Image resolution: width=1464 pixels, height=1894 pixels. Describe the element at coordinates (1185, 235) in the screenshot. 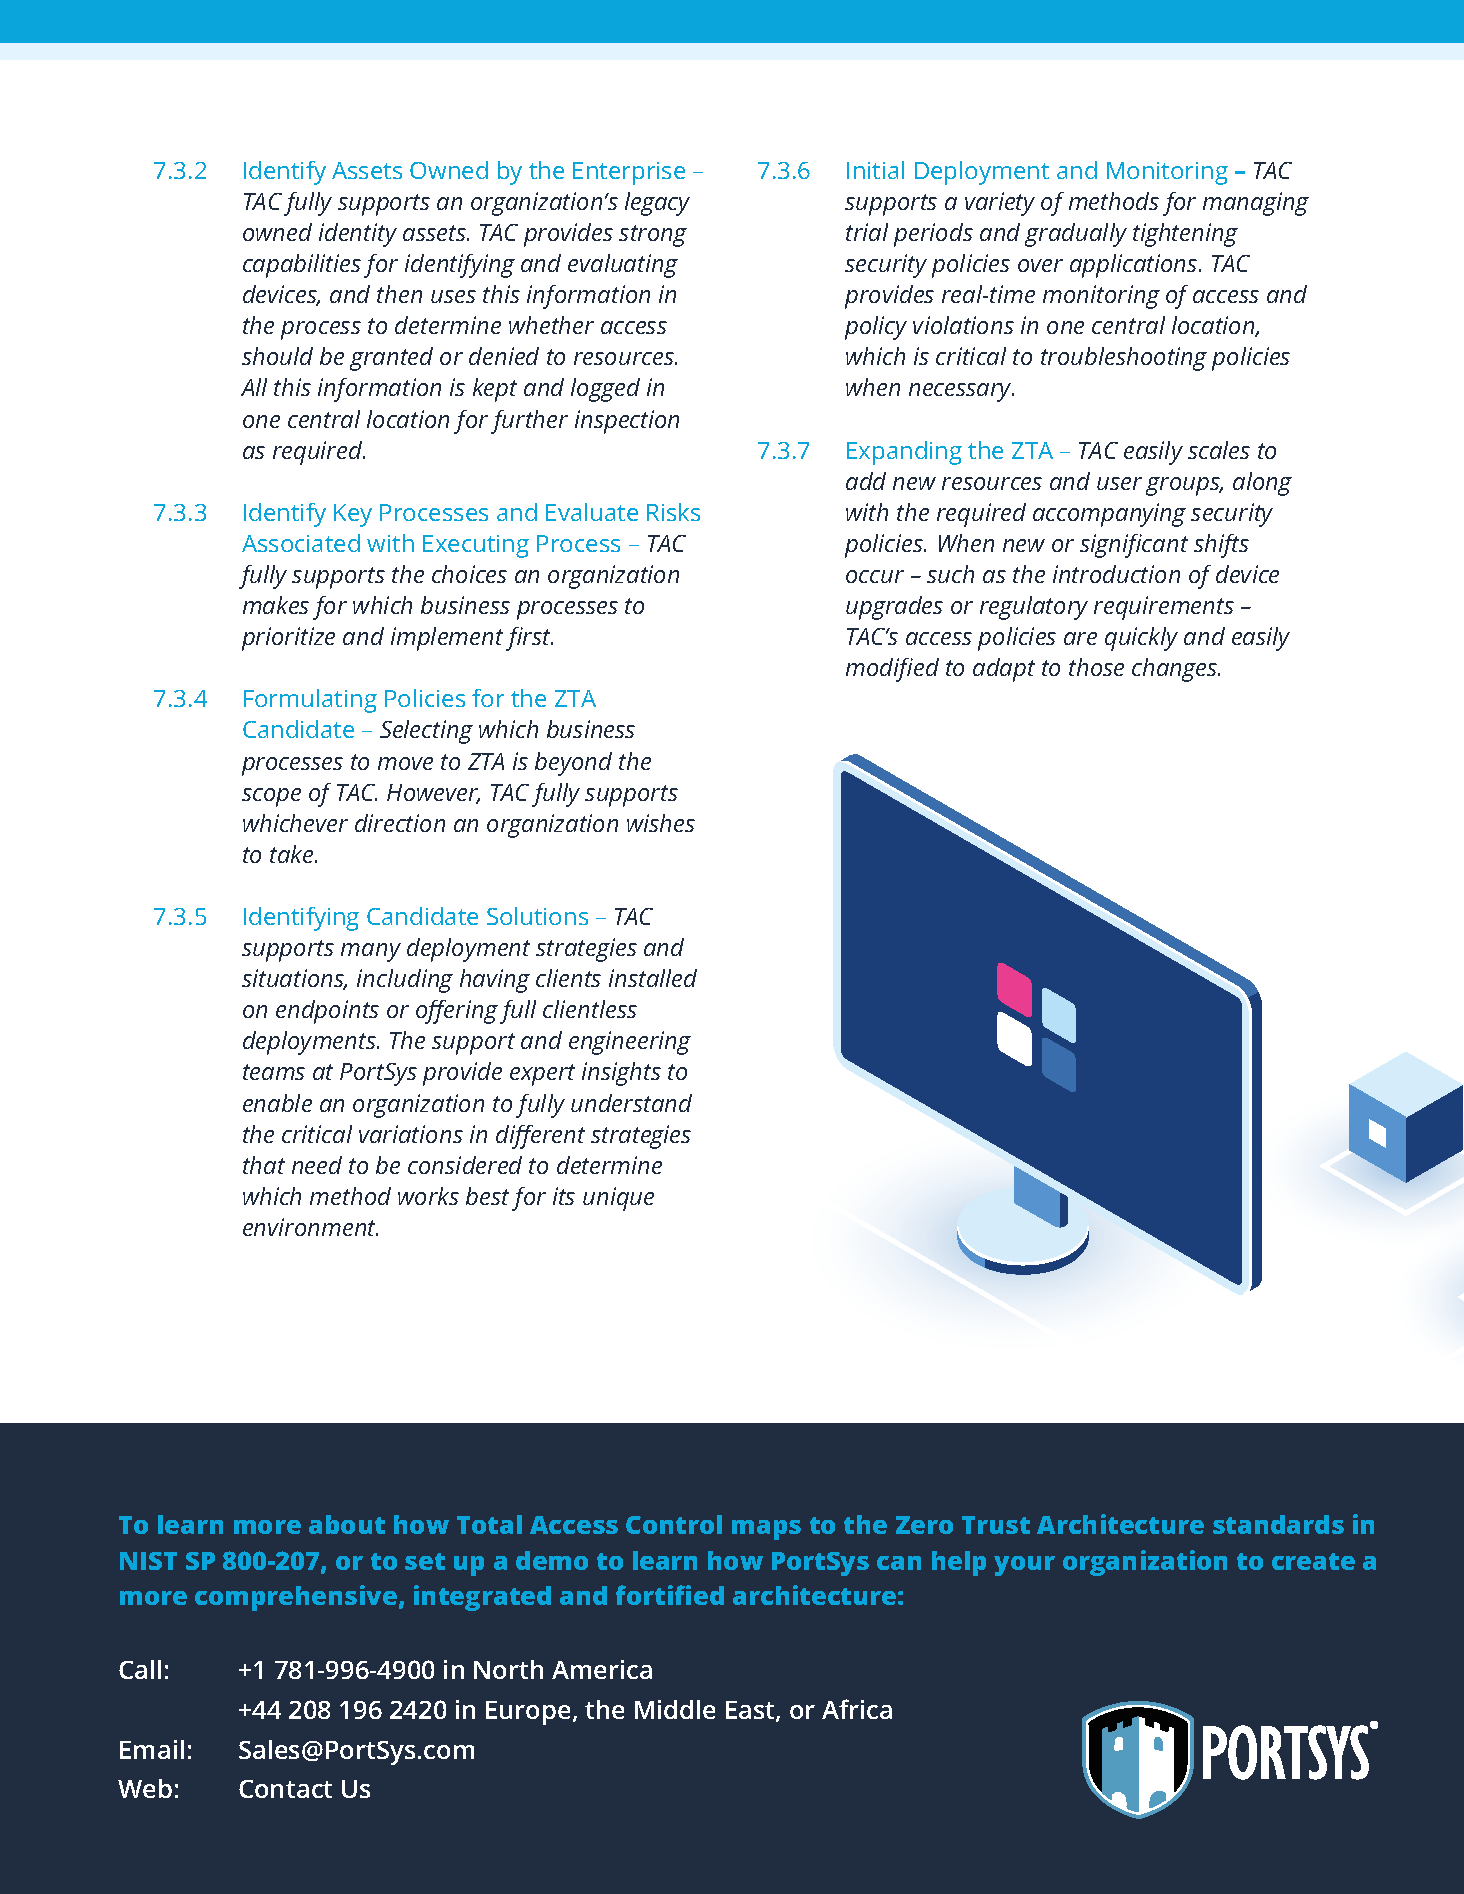

I see `tightening` at that location.
